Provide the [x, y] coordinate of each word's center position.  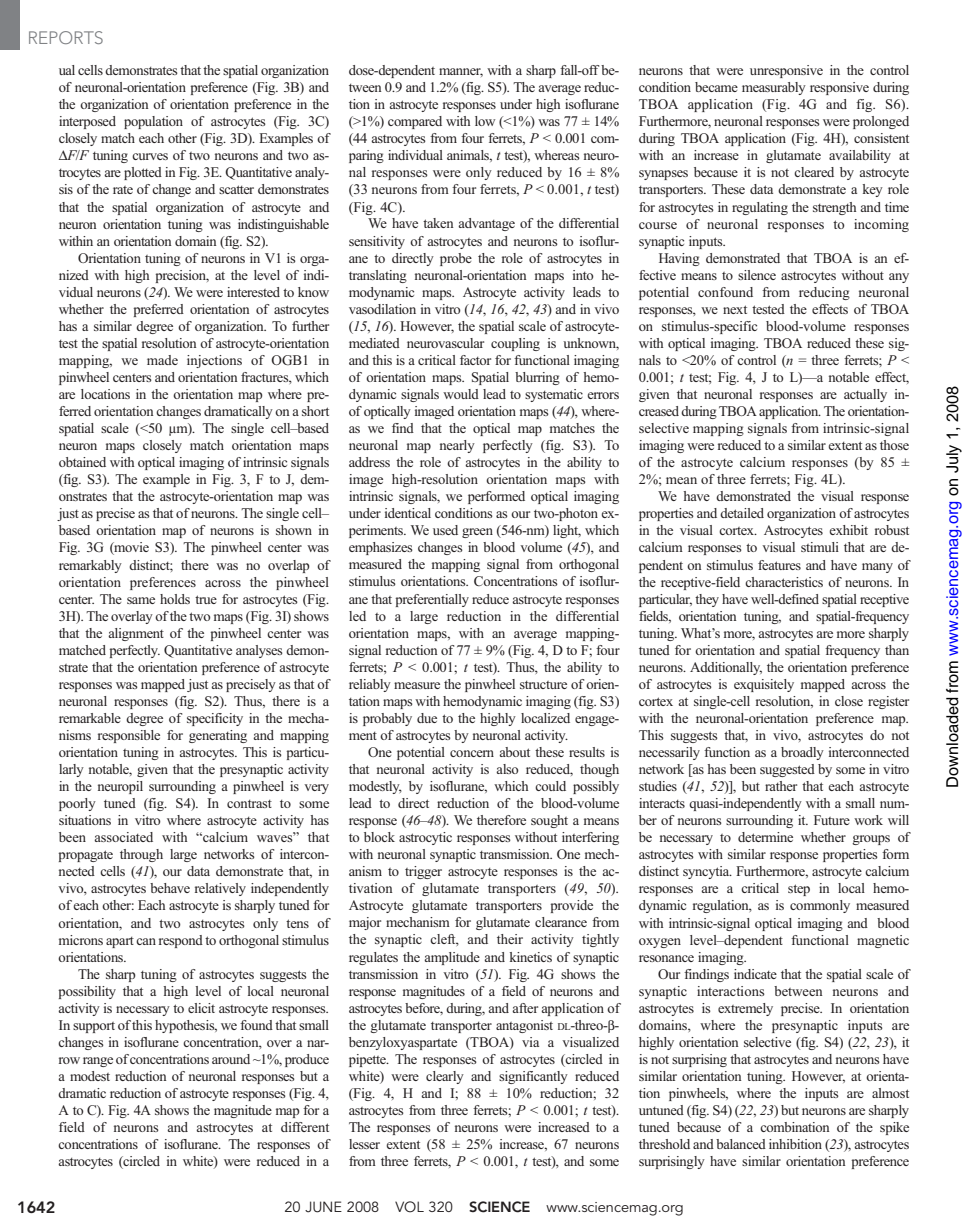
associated [123, 837]
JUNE [323, 1207]
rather [781, 786]
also [507, 769]
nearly [457, 446]
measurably [774, 88]
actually [865, 395]
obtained [82, 462]
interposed [87, 122]
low [485, 121]
